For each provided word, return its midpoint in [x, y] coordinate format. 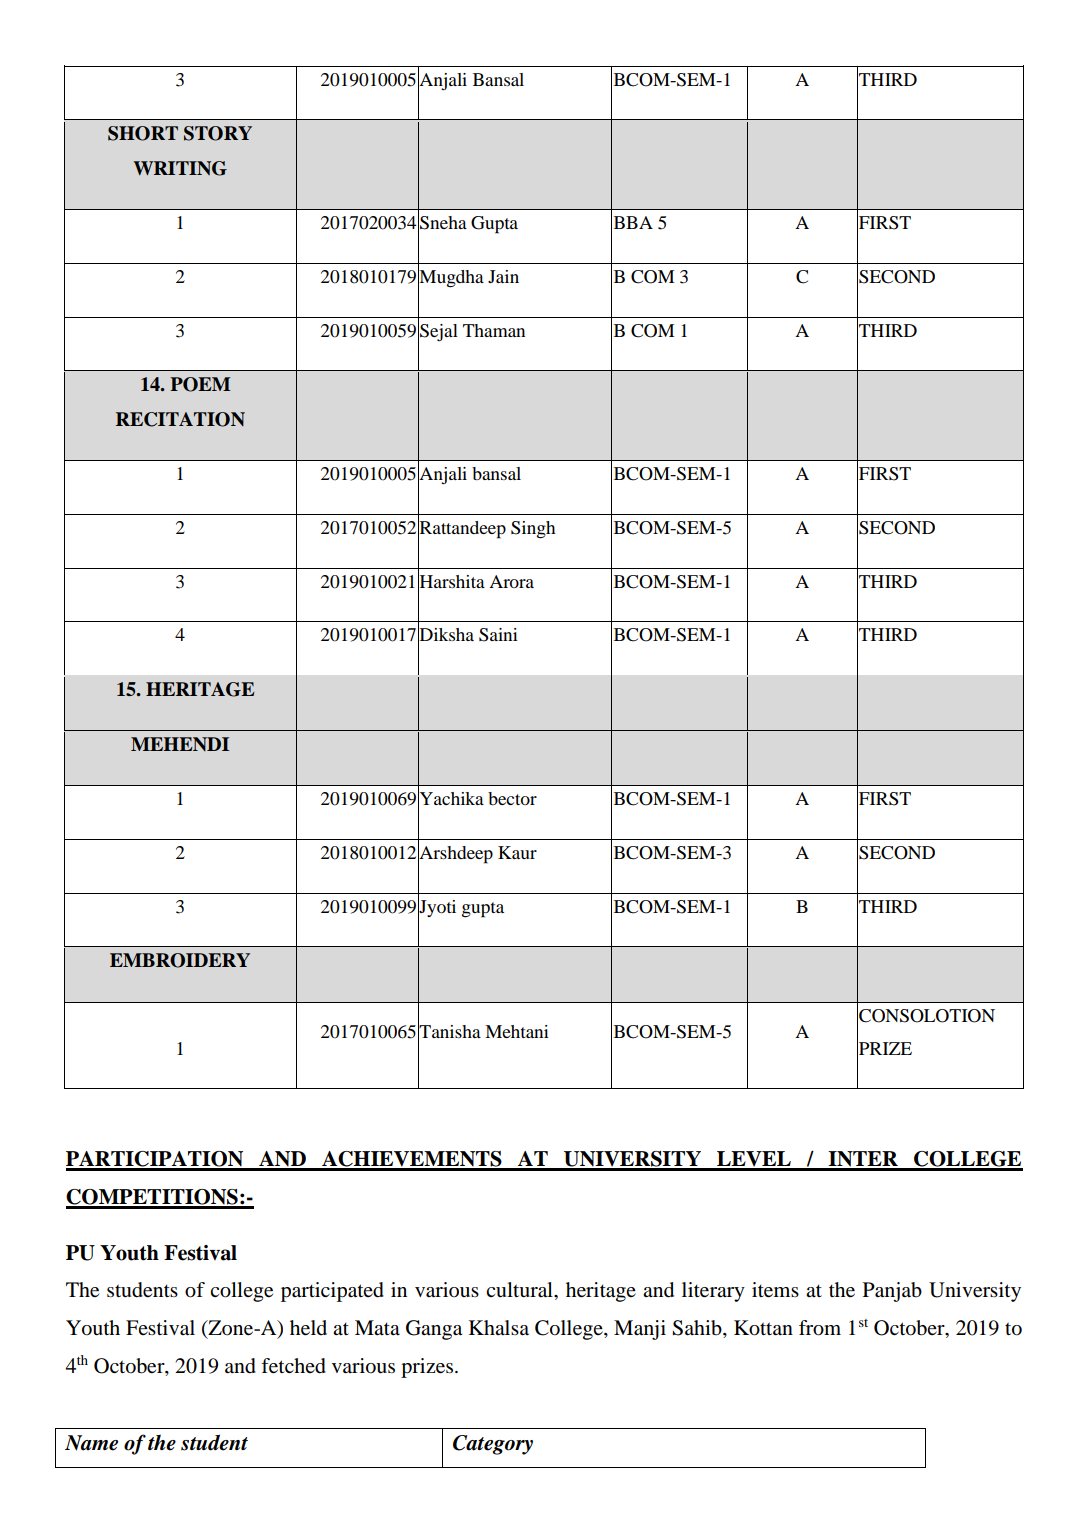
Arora [511, 581]
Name [91, 1443]
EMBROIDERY [180, 960]
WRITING [180, 168]
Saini [498, 635]
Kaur [517, 852]
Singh [533, 530]
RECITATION [180, 419]
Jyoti [437, 908]
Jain [503, 276]
